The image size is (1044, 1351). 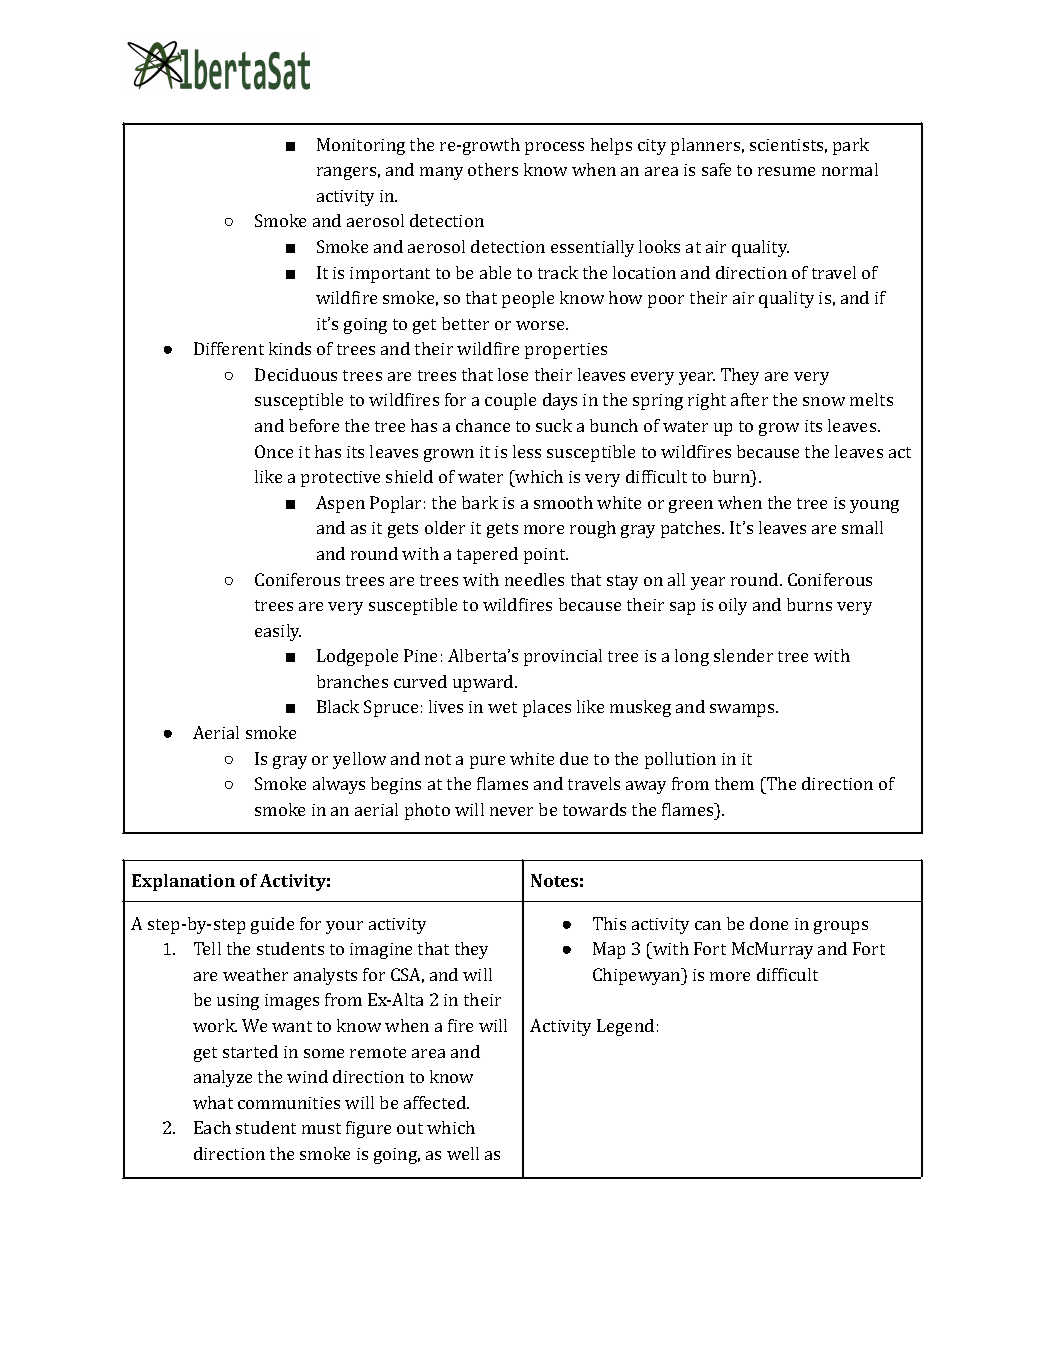 I want to click on swamps, so click(x=743, y=710).
